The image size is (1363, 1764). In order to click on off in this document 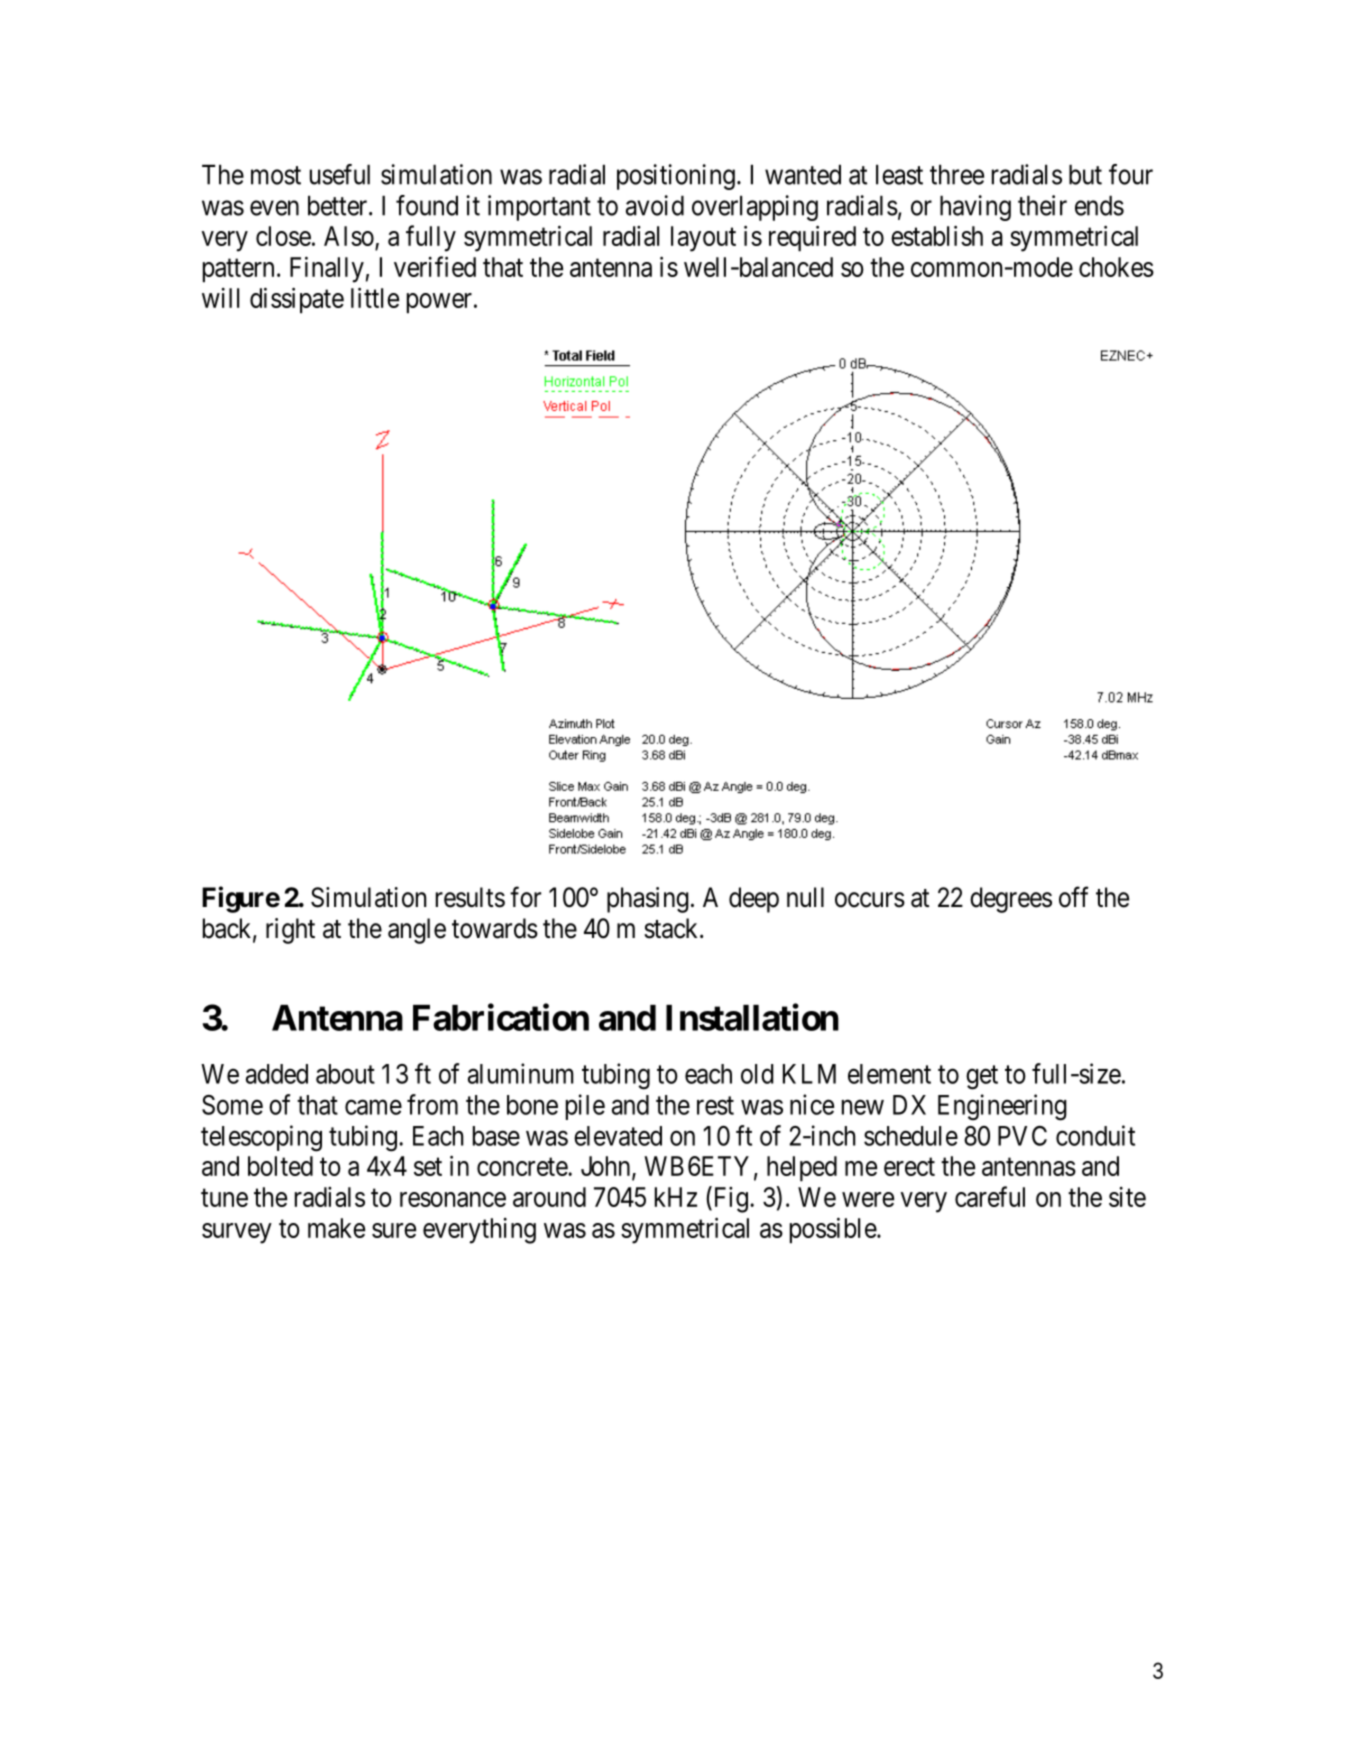, I will do `click(1074, 897)`.
